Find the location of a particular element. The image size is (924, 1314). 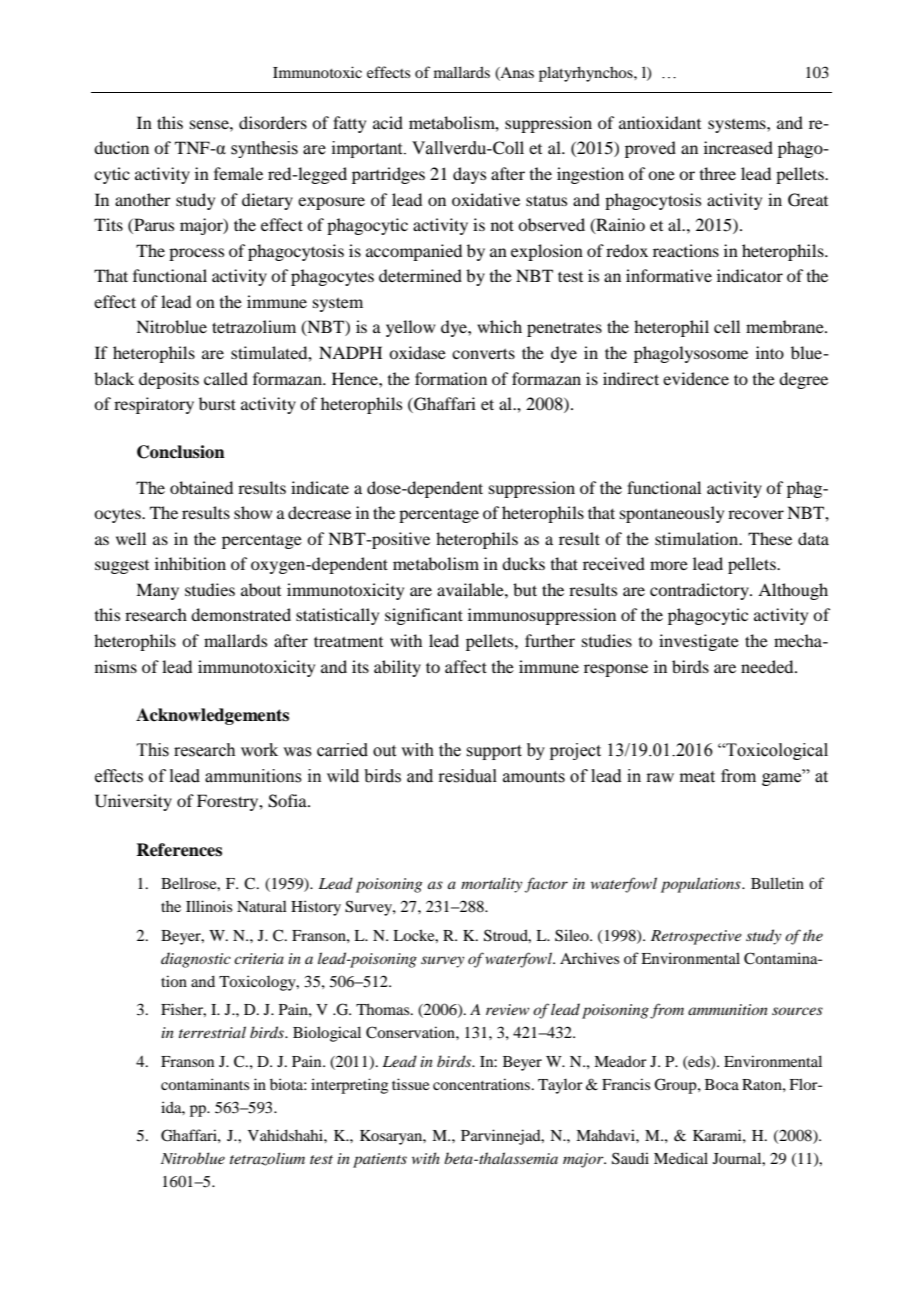

converts is located at coordinates (483, 353).
